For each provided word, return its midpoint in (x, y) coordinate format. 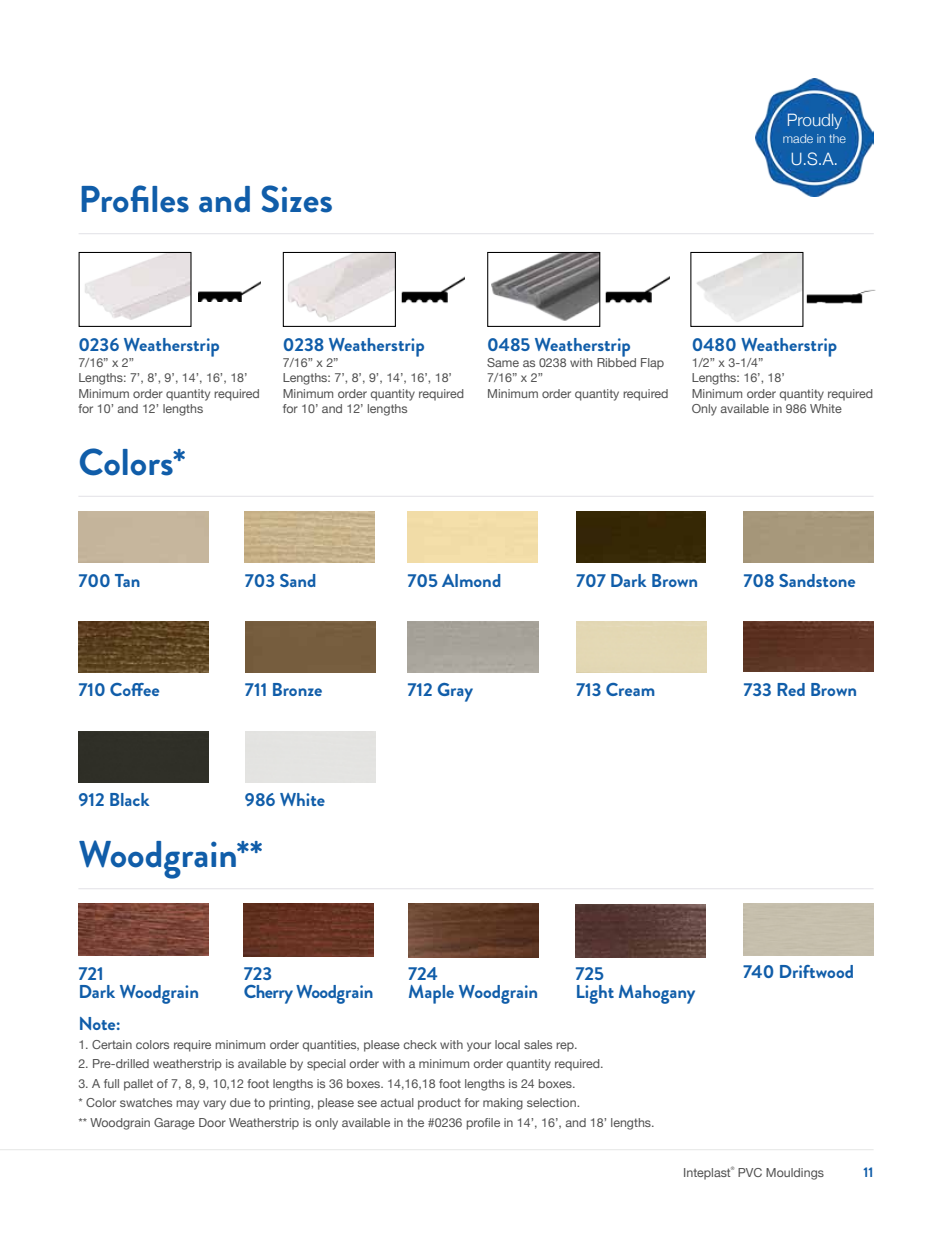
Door (212, 1122)
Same (503, 362)
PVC (750, 1172)
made (798, 138)
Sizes (296, 199)
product (439, 1104)
